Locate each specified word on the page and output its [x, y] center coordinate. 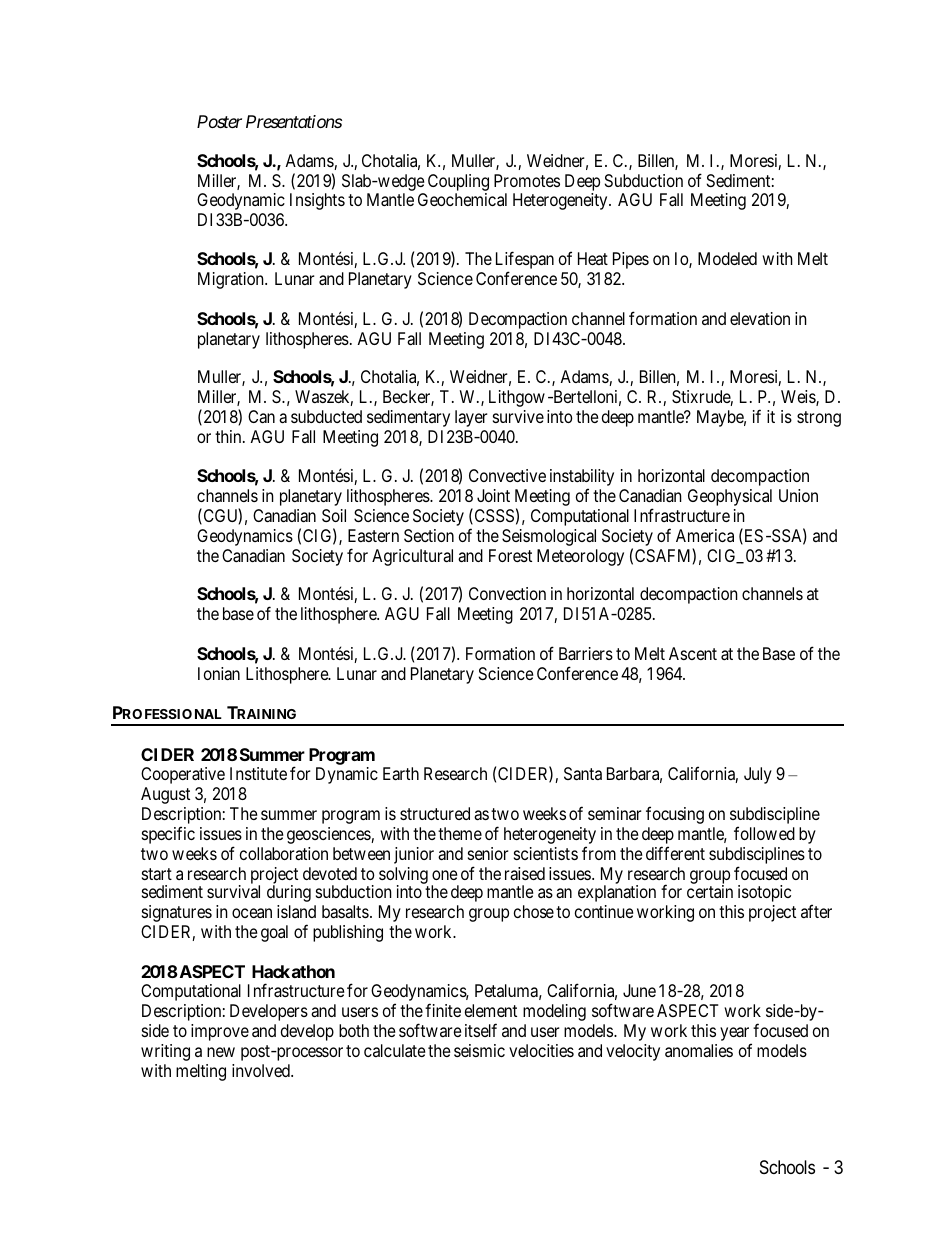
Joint [493, 495]
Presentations [294, 121]
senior [488, 853]
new [221, 1052]
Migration [232, 280]
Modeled [727, 258]
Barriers [586, 653]
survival [233, 891]
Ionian [219, 673]
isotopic [764, 893]
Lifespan [525, 261]
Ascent [693, 653]
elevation [760, 318]
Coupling [458, 182]
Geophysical [730, 497]
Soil [334, 515]
